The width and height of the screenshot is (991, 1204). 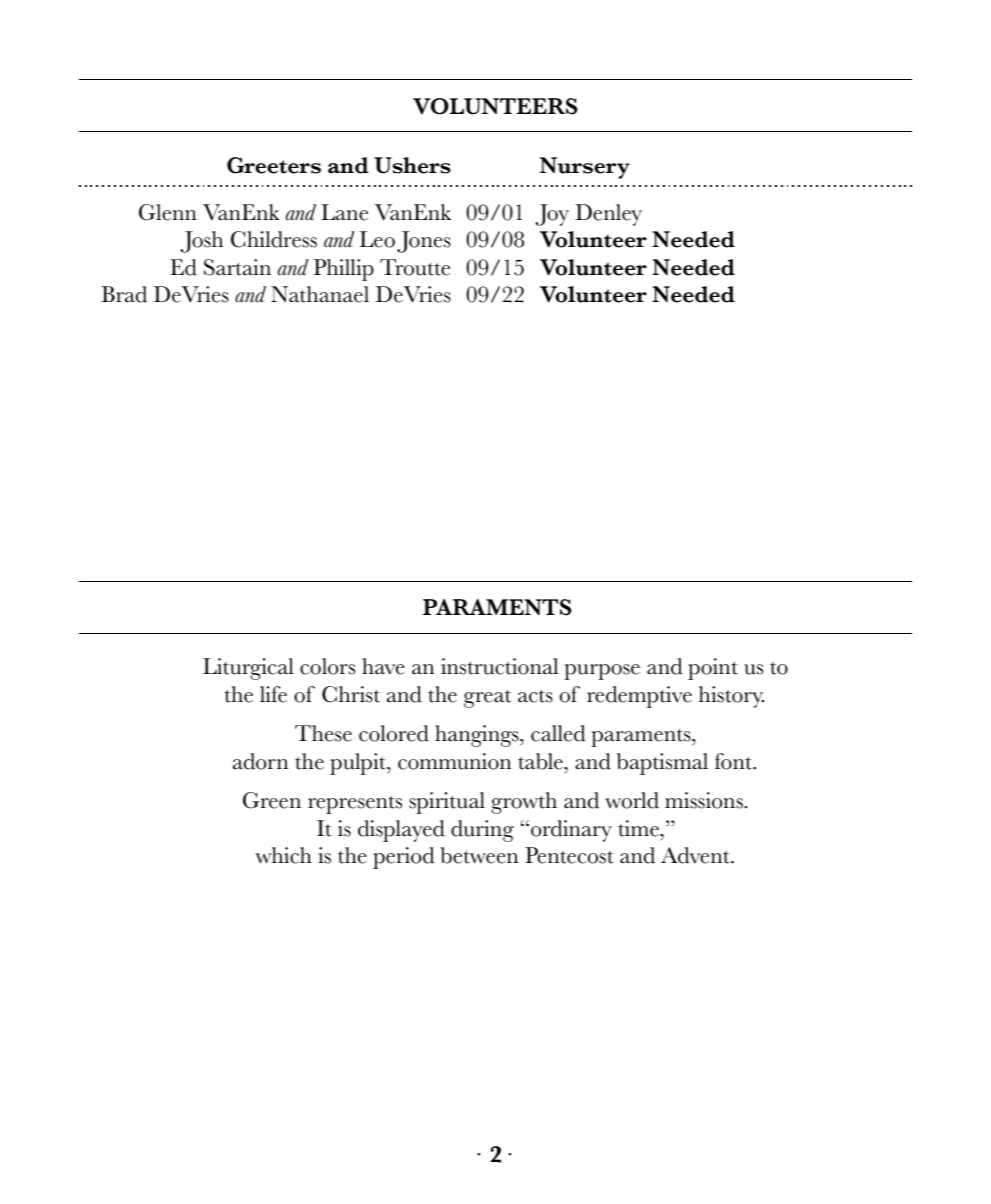 I want to click on Nursery, so click(x=584, y=168).
